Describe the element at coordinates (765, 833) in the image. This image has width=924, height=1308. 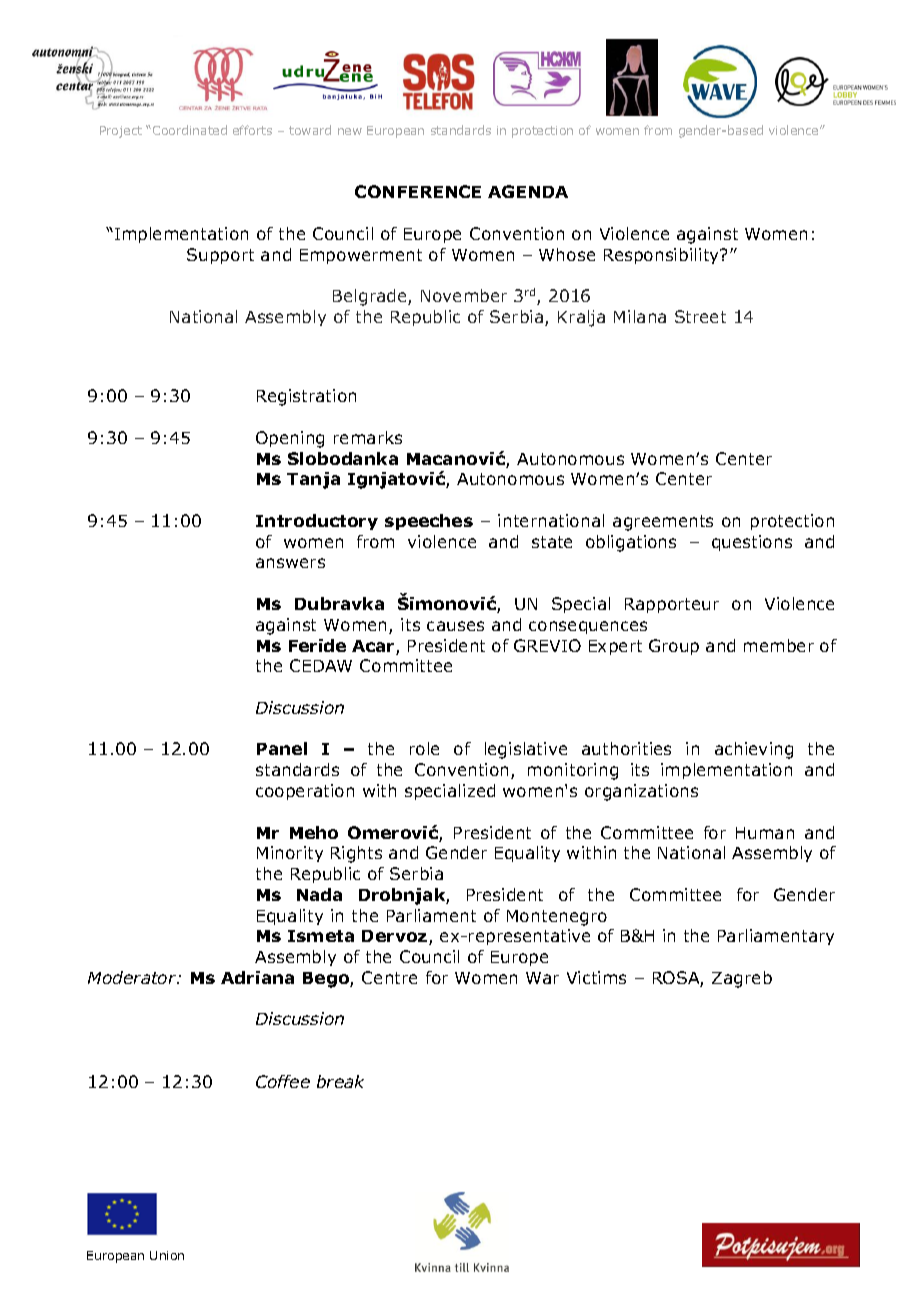
I see `Human` at that location.
